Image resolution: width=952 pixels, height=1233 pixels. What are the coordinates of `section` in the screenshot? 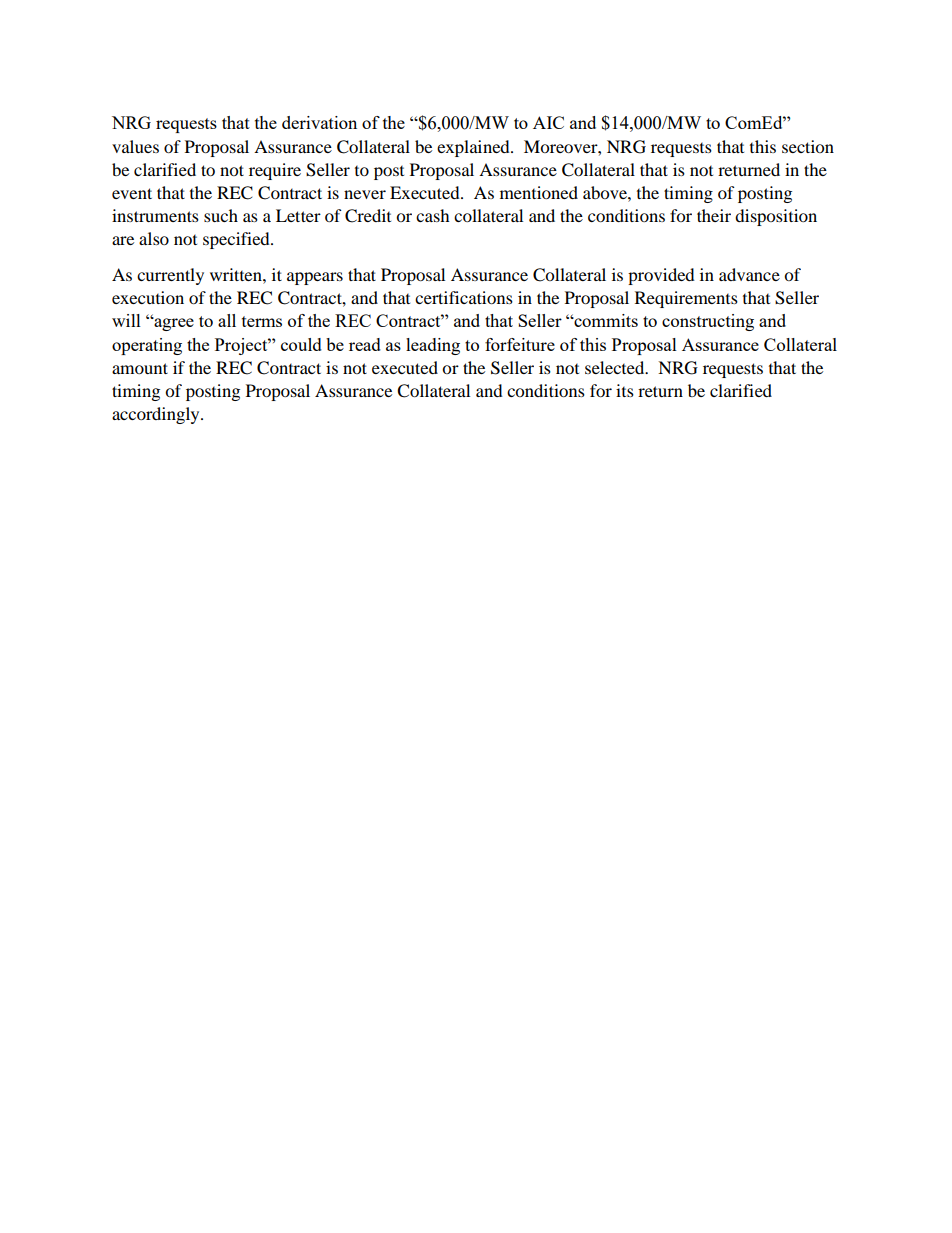 It's located at (808, 146).
